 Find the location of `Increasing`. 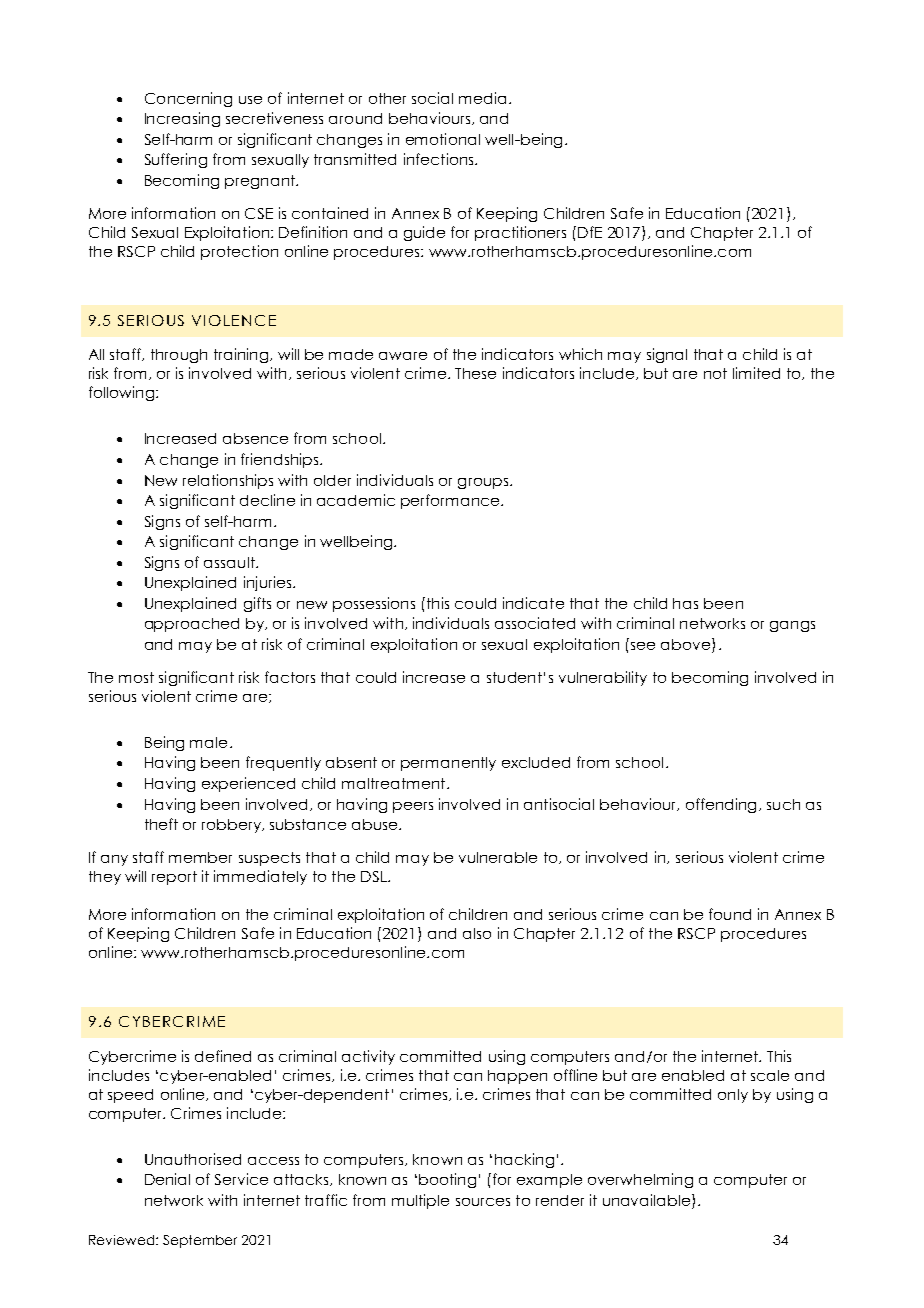

Increasing is located at coordinates (182, 119).
